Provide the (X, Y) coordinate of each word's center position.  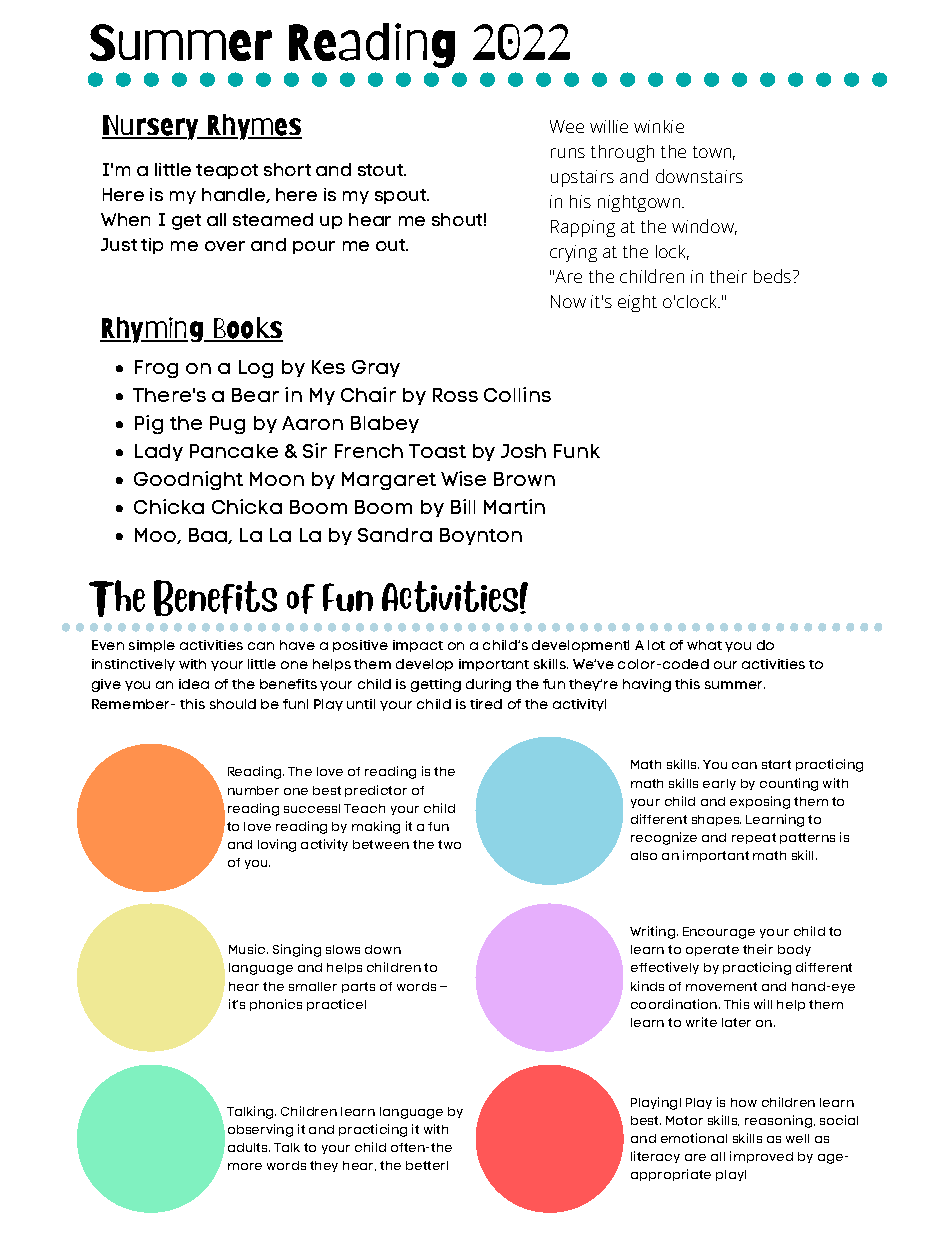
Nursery (152, 127)
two (449, 844)
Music (248, 949)
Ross (455, 395)
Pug (227, 425)
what (704, 645)
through (622, 153)
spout (402, 196)
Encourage (719, 933)
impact (418, 646)
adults (249, 1147)
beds (774, 276)
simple (152, 646)
